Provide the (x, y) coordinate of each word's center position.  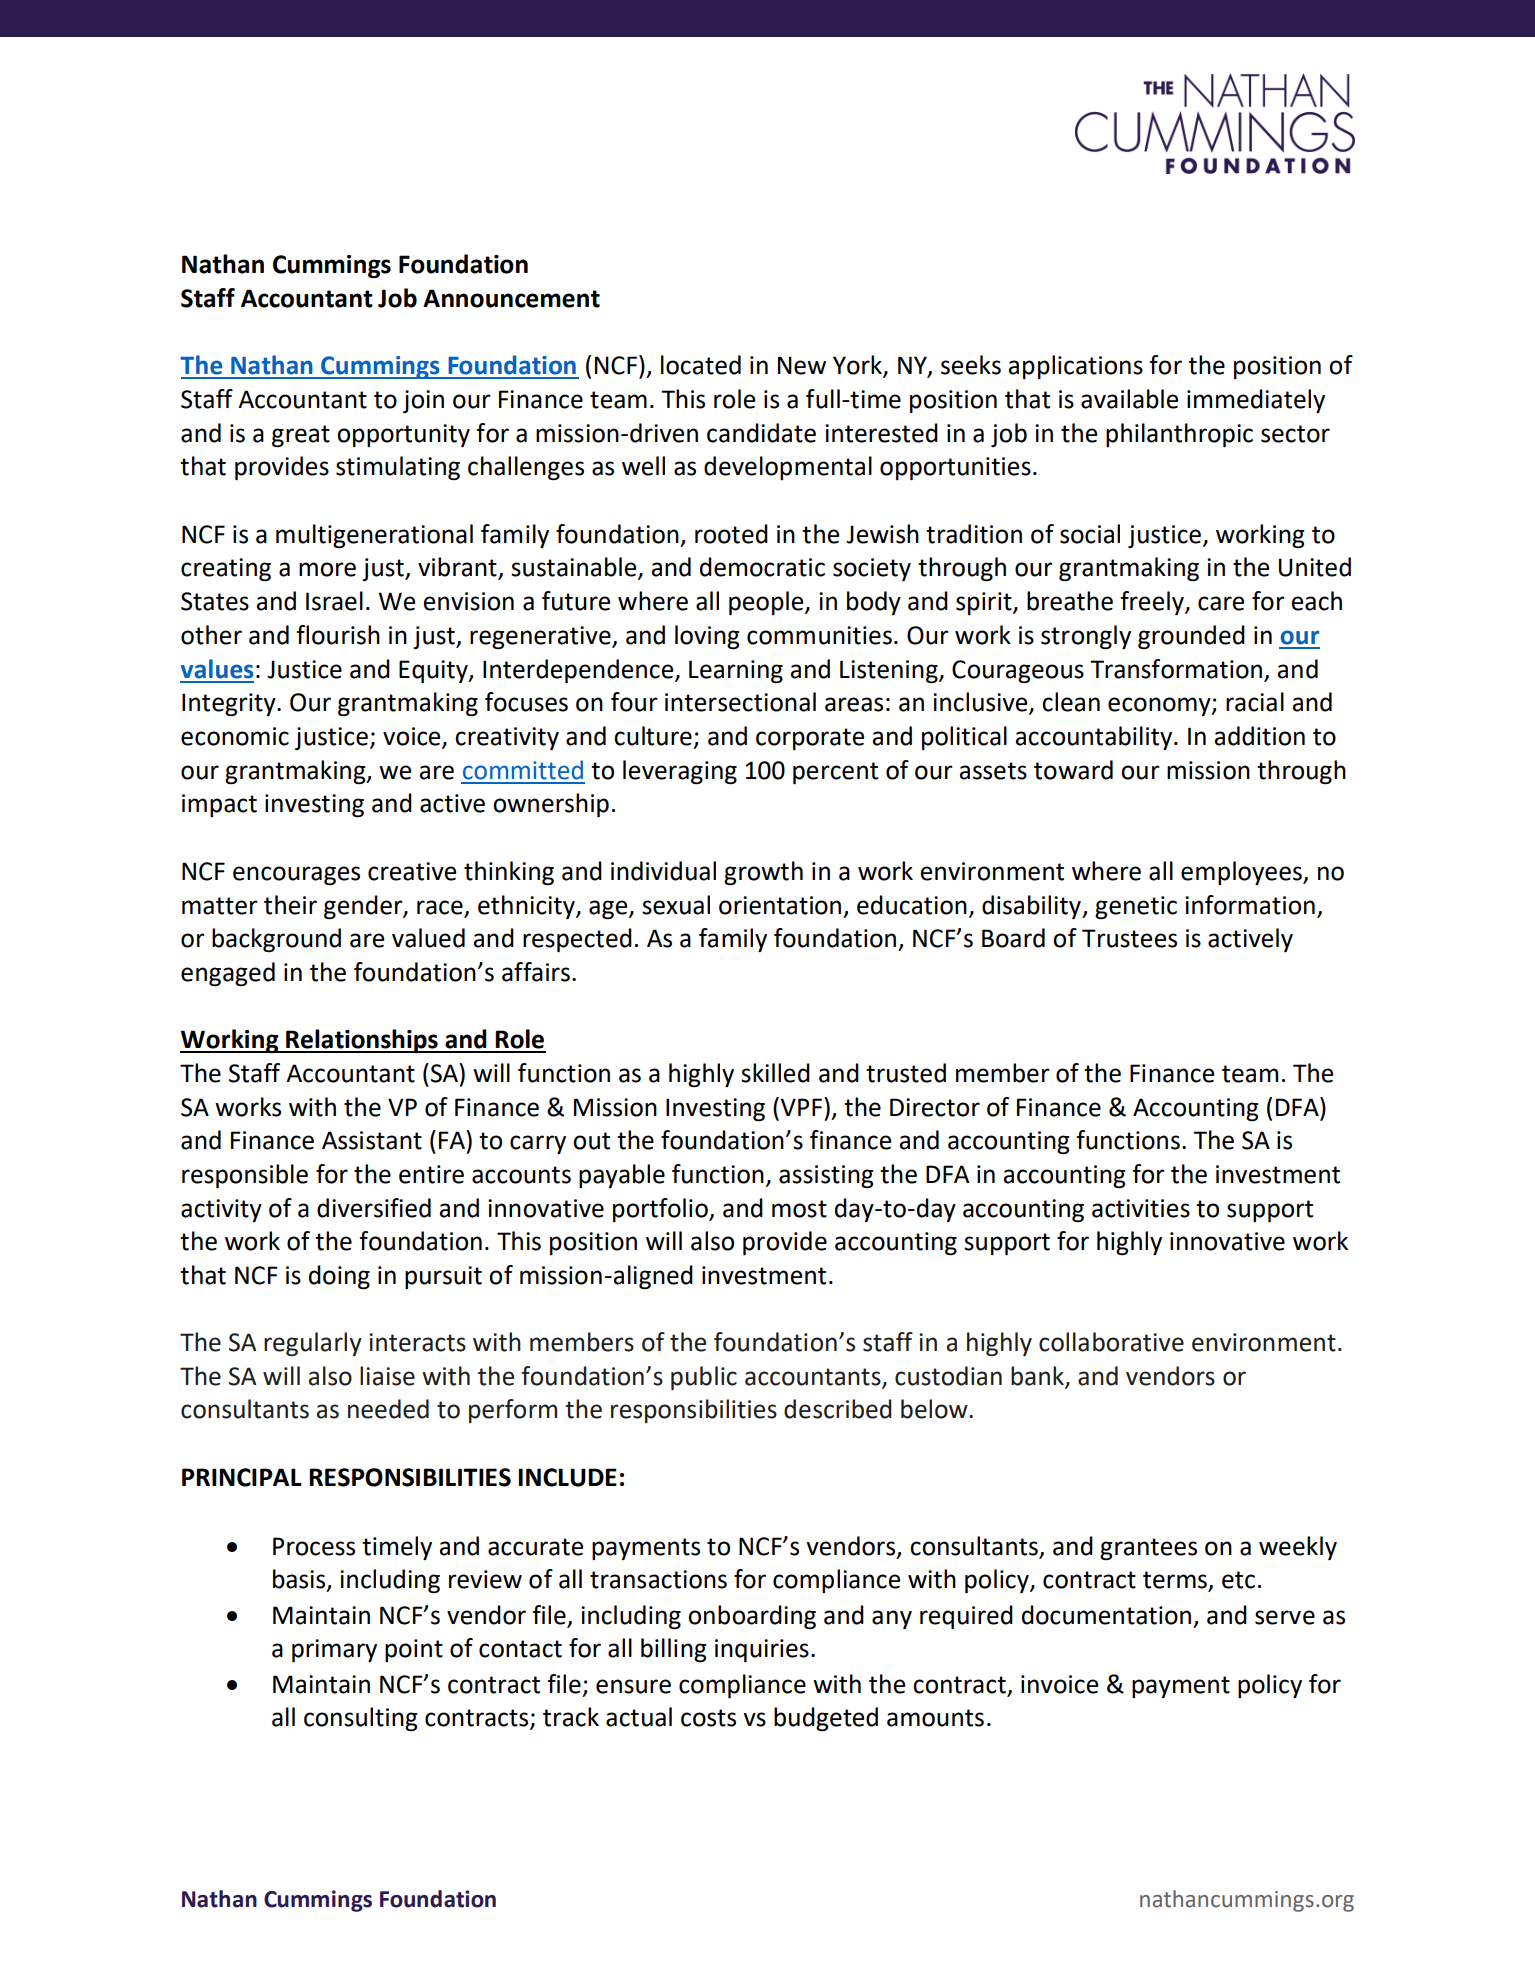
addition (1259, 736)
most (799, 1209)
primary (334, 1650)
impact (219, 805)
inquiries (762, 1650)
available (1129, 399)
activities (1141, 1208)
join (423, 401)
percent (835, 773)
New (802, 365)
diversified (374, 1208)
